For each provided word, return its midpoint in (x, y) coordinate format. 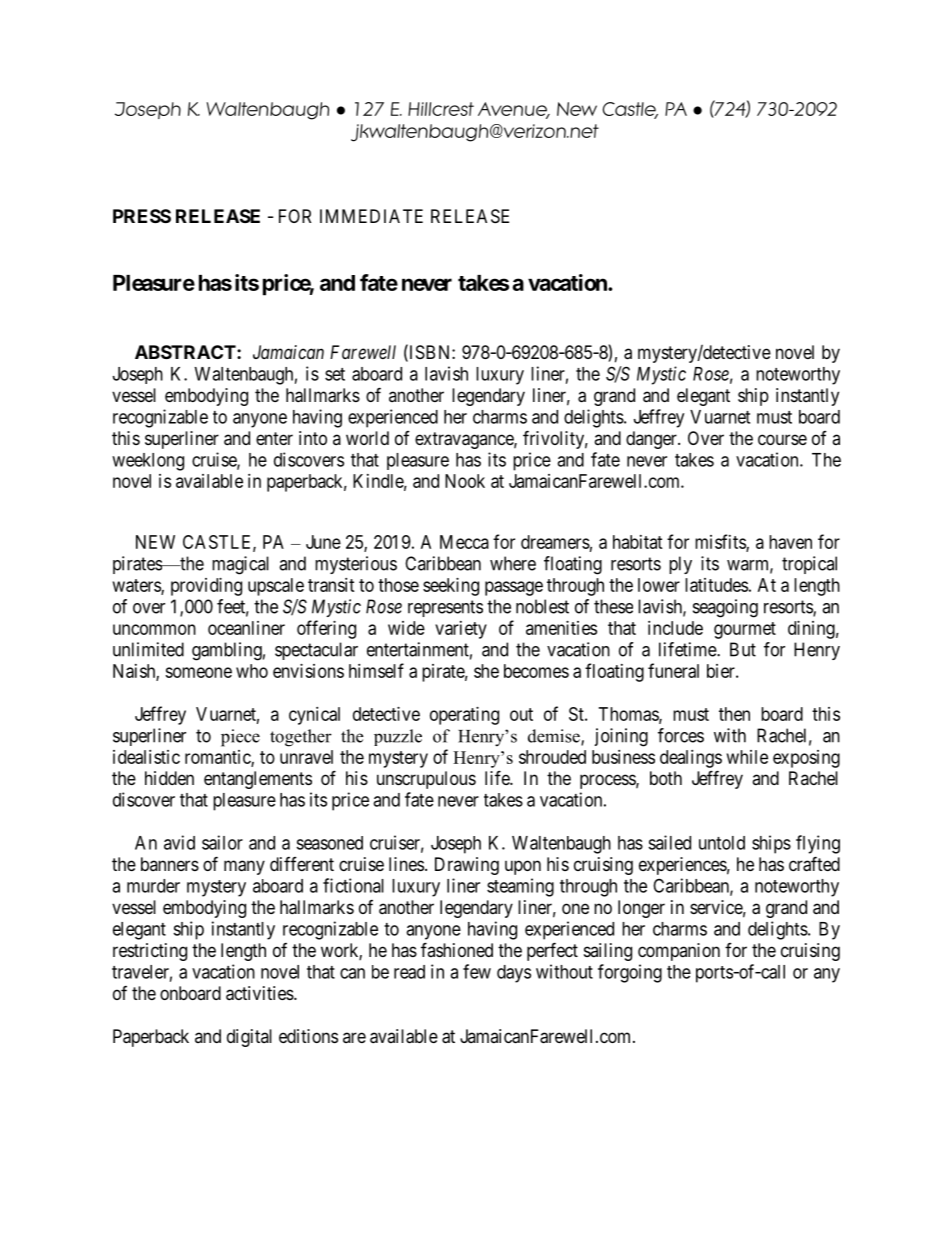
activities (260, 993)
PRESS (142, 216)
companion (679, 952)
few (477, 971)
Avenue (513, 110)
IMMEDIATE (371, 216)
